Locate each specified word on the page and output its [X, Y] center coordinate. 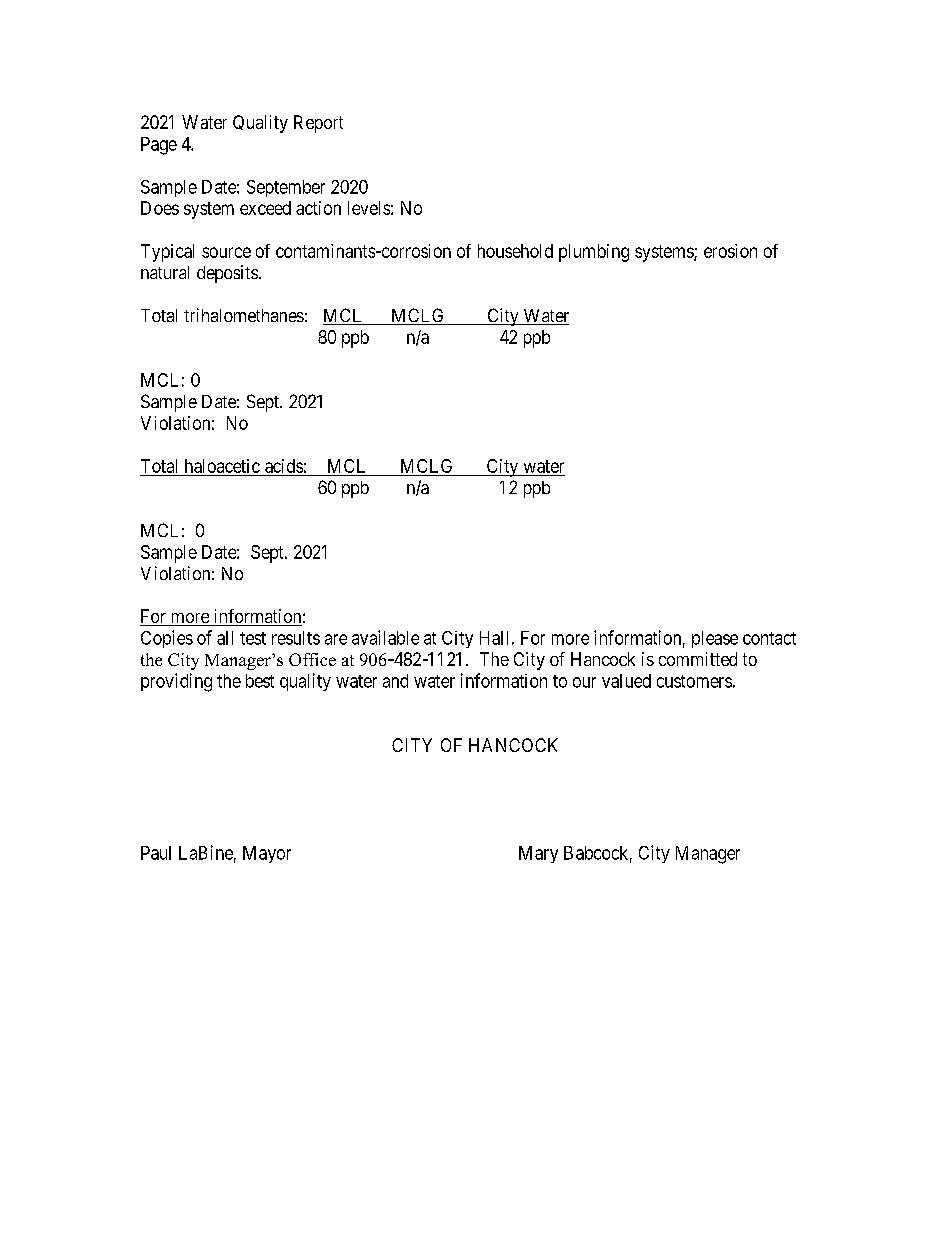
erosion [730, 251]
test [253, 638]
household [515, 251]
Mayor [267, 854]
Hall [494, 638]
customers [694, 681]
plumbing [594, 253]
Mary [538, 854]
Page [159, 146]
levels [369, 208]
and [395, 681]
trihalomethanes [244, 315]
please [715, 639]
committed [698, 659]
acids [284, 466]
